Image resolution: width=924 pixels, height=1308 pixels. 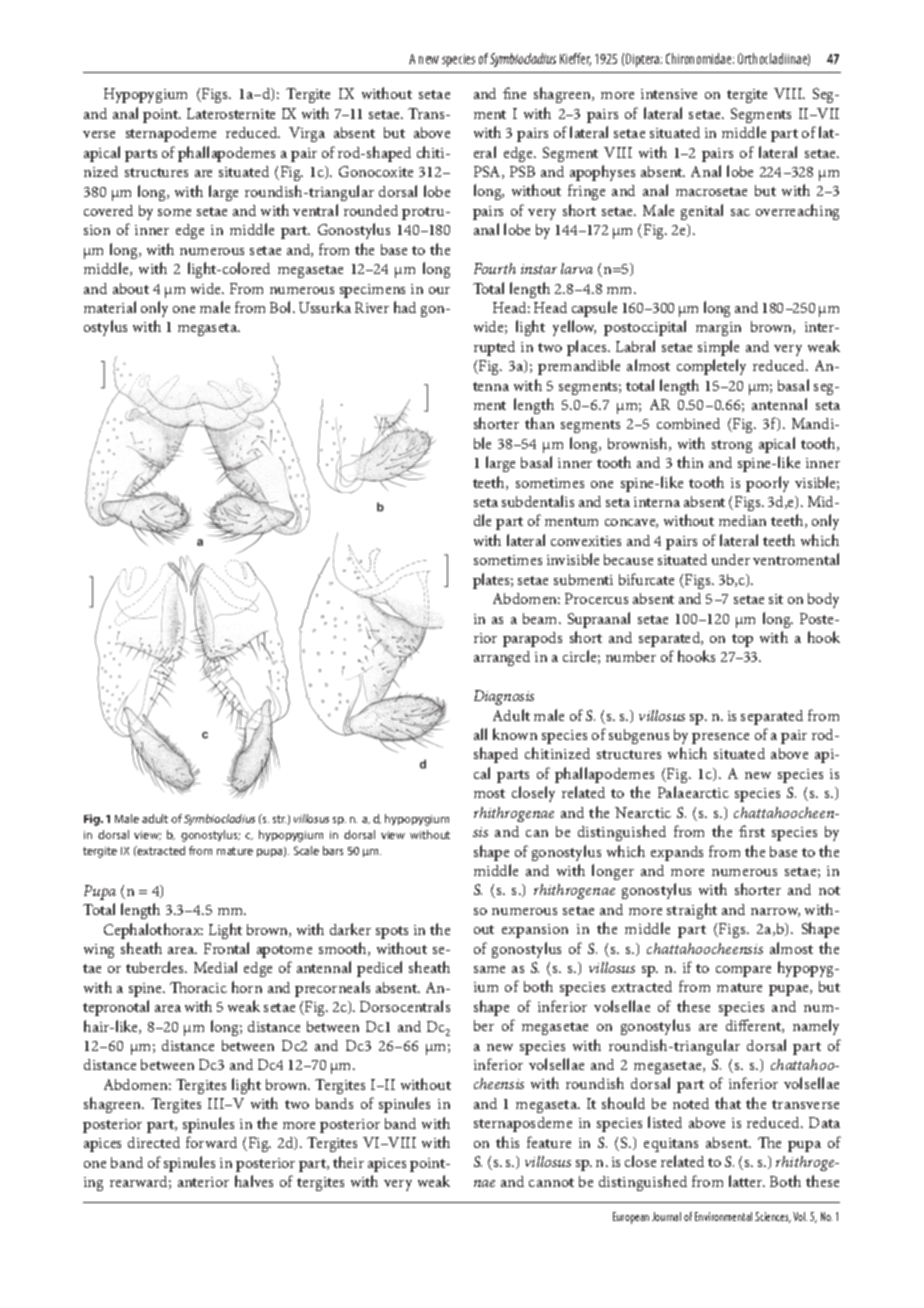 I want to click on Scale, so click(x=306, y=850).
